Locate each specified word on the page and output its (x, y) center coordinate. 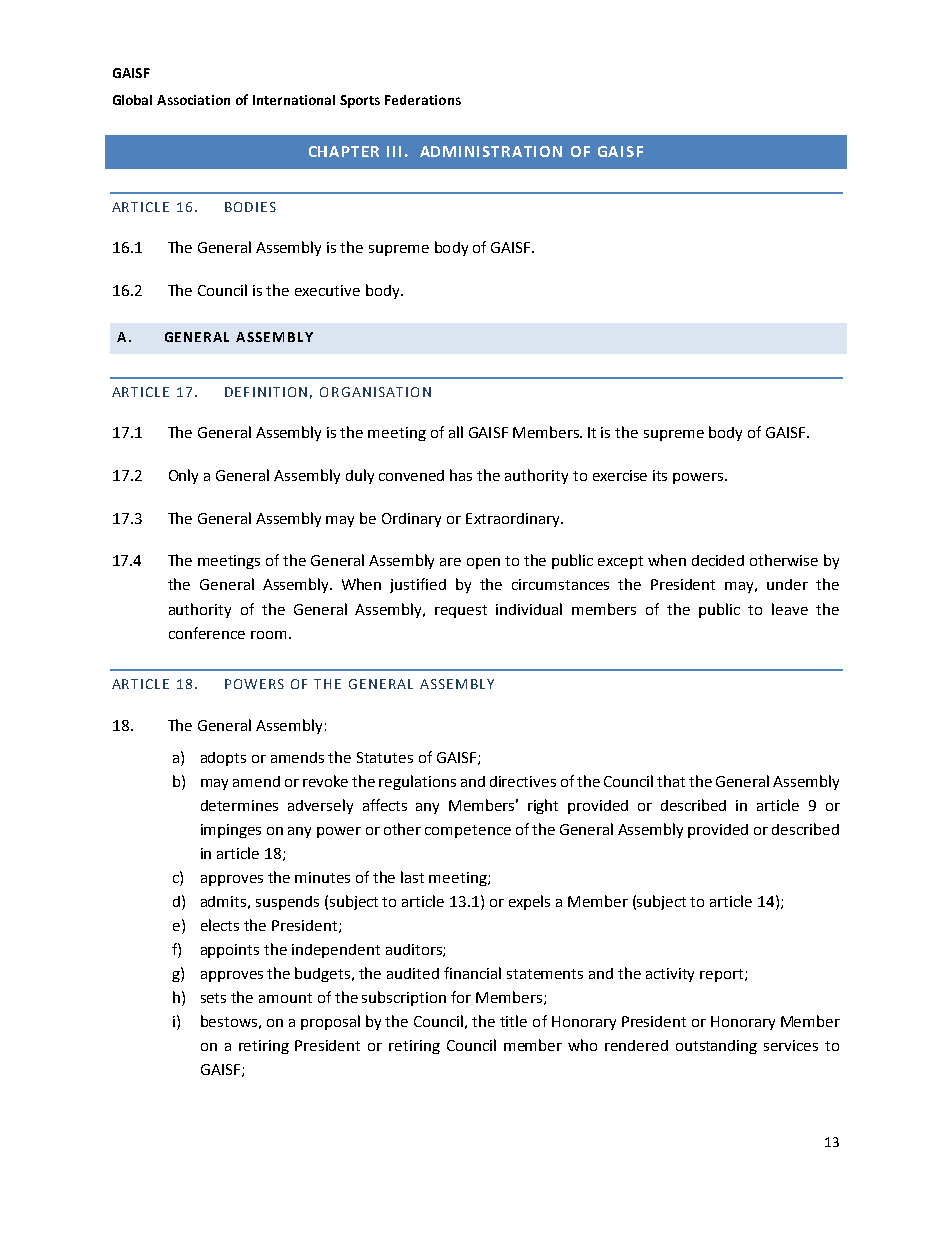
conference (207, 633)
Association (193, 100)
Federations (423, 100)
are (450, 562)
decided (718, 560)
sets (213, 998)
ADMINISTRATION (491, 151)
